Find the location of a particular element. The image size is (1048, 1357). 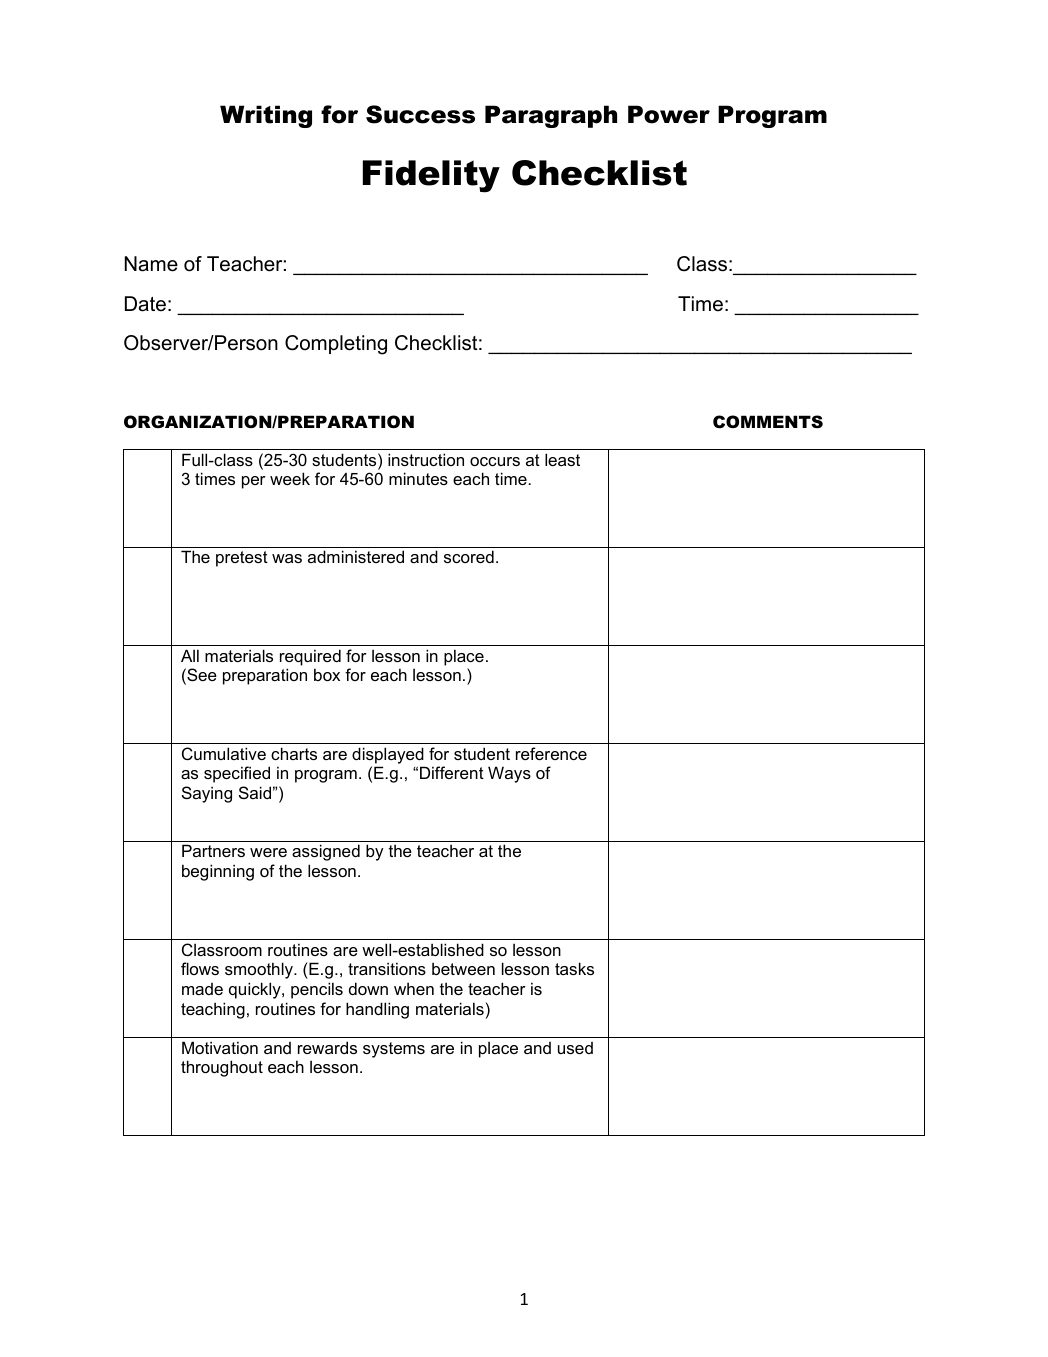

Saying is located at coordinates (207, 794).
